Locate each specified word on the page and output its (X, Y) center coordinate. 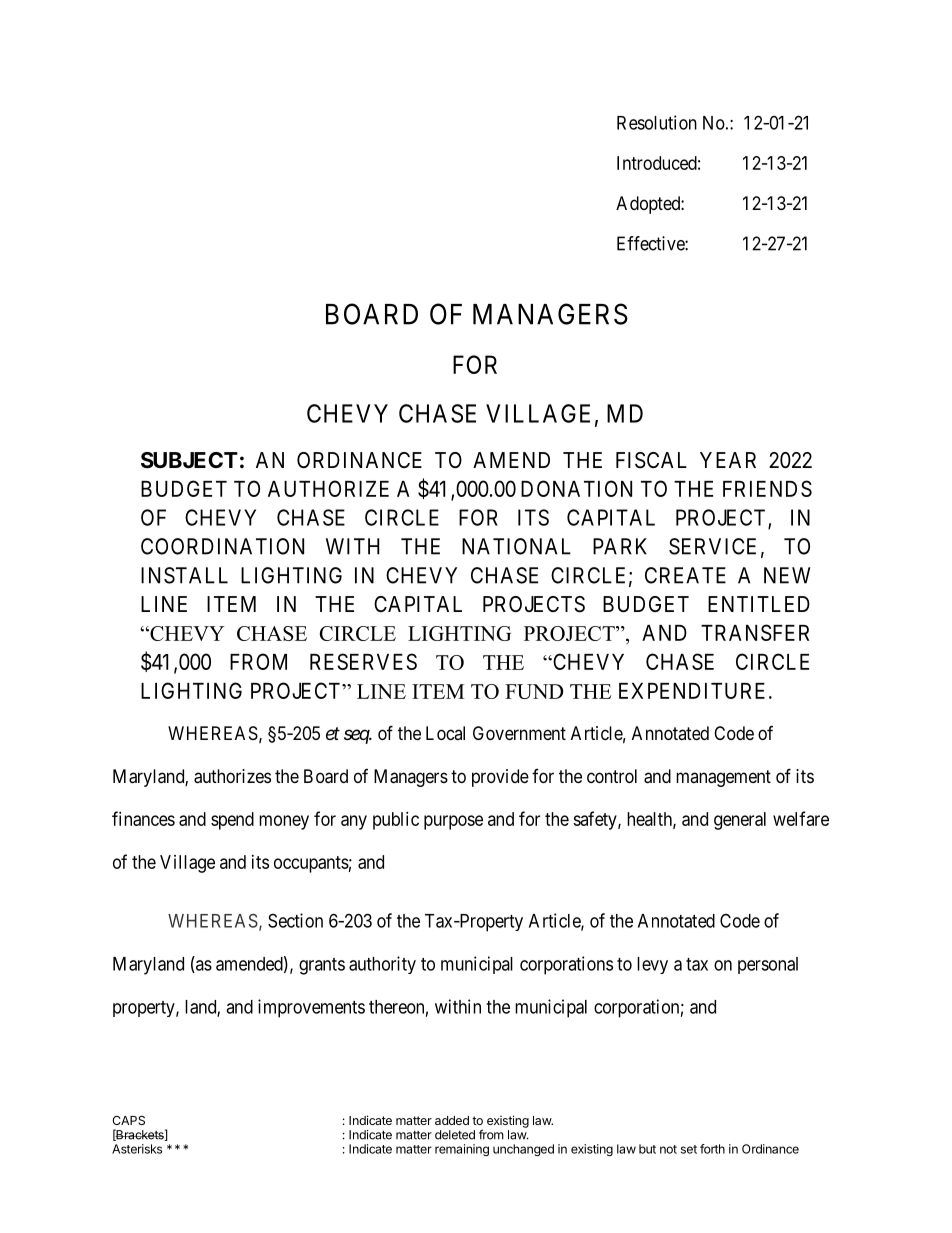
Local (445, 733)
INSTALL (184, 575)
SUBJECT (189, 460)
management (723, 778)
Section (295, 920)
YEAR (728, 460)
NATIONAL (516, 546)
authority (382, 965)
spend (232, 821)
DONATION (576, 488)
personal (768, 965)
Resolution (657, 122)
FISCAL (651, 460)
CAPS (128, 1120)
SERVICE (712, 546)
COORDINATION (222, 546)
